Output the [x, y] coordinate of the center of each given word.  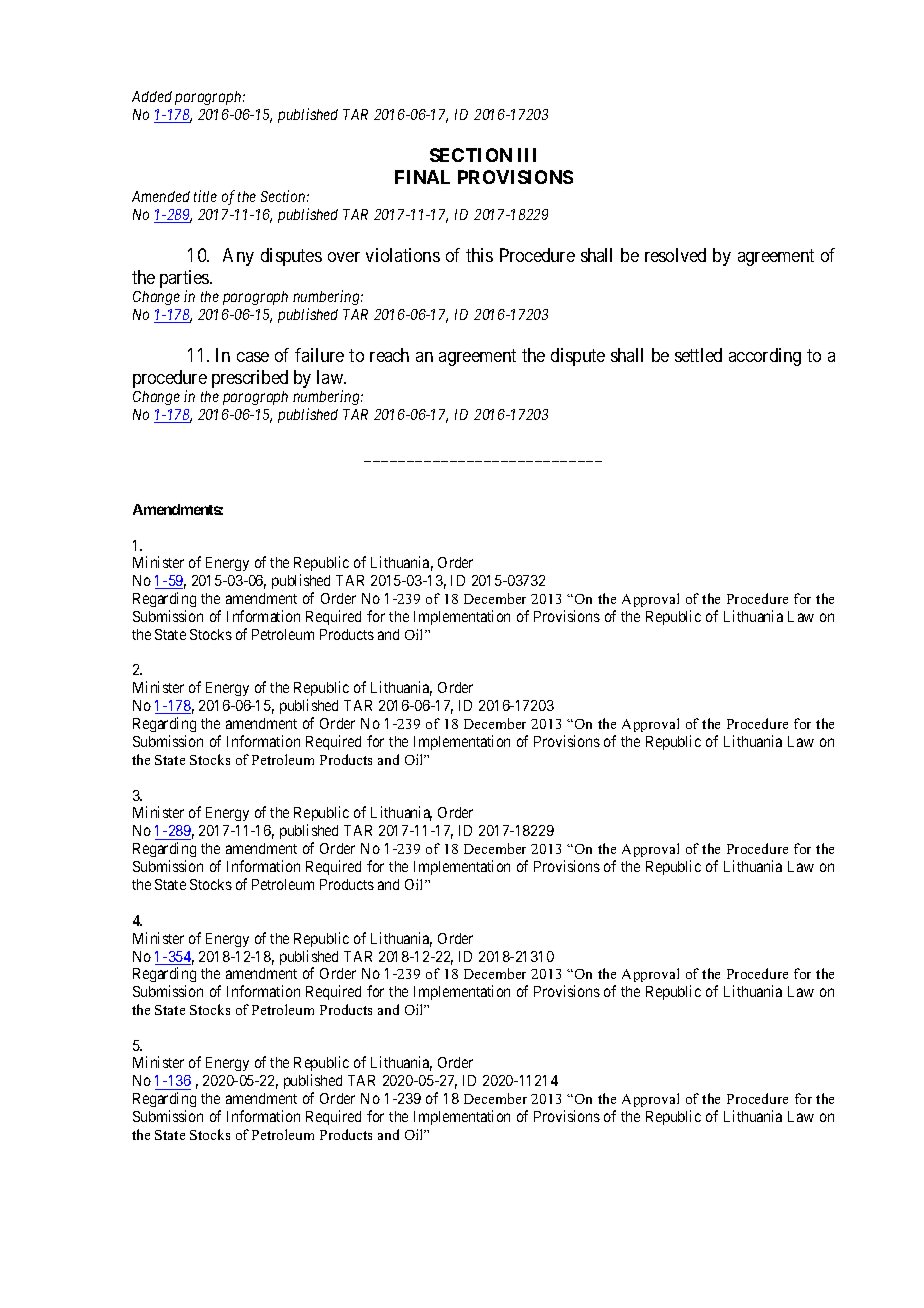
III [527, 155]
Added [152, 96]
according [765, 357]
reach [389, 355]
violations [403, 255]
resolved [675, 255]
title [205, 196]
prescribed [250, 379]
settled [698, 355]
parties [185, 280]
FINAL [422, 177]
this [479, 255]
